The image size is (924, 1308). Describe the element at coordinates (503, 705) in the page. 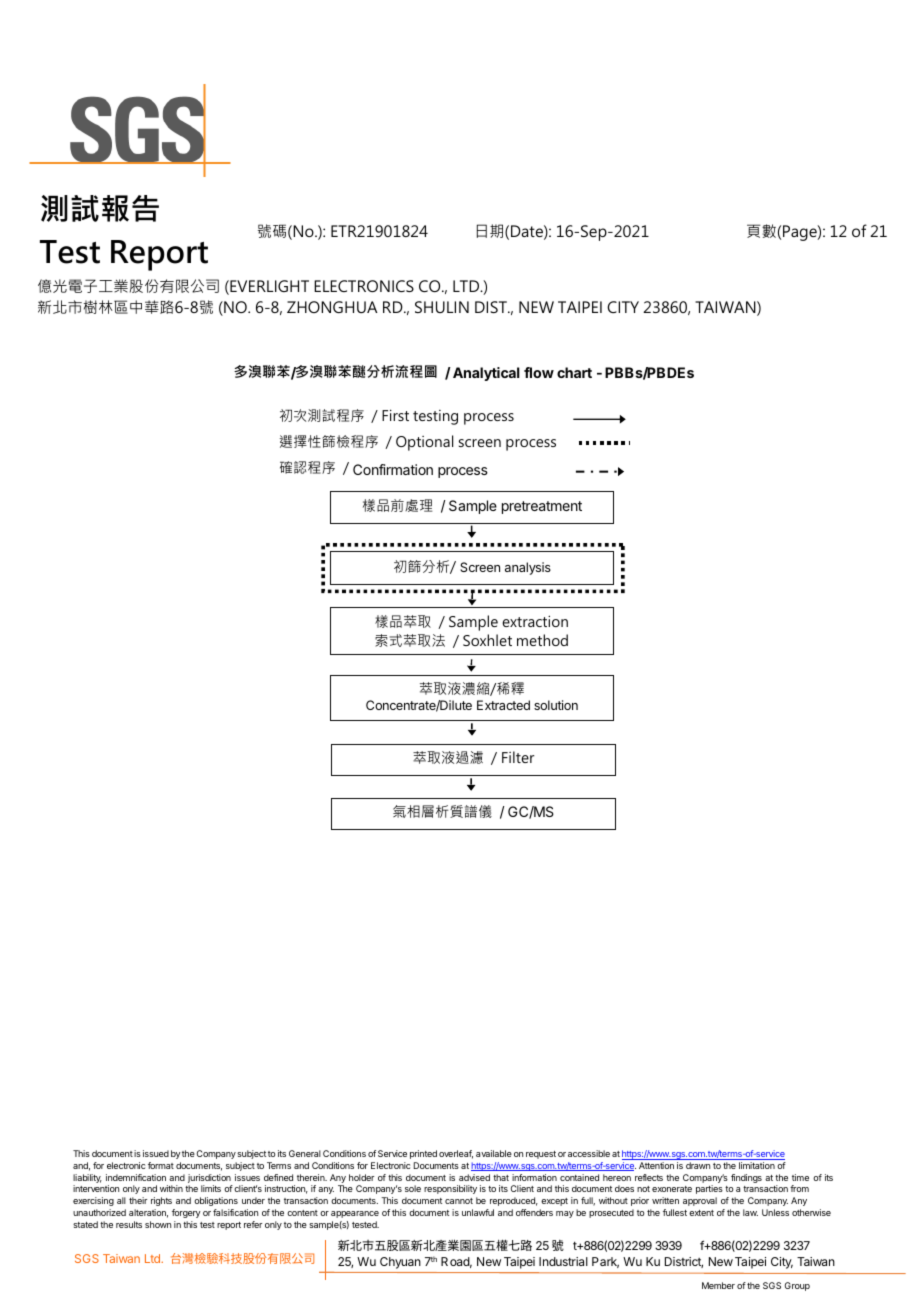

I see `Extracted` at that location.
